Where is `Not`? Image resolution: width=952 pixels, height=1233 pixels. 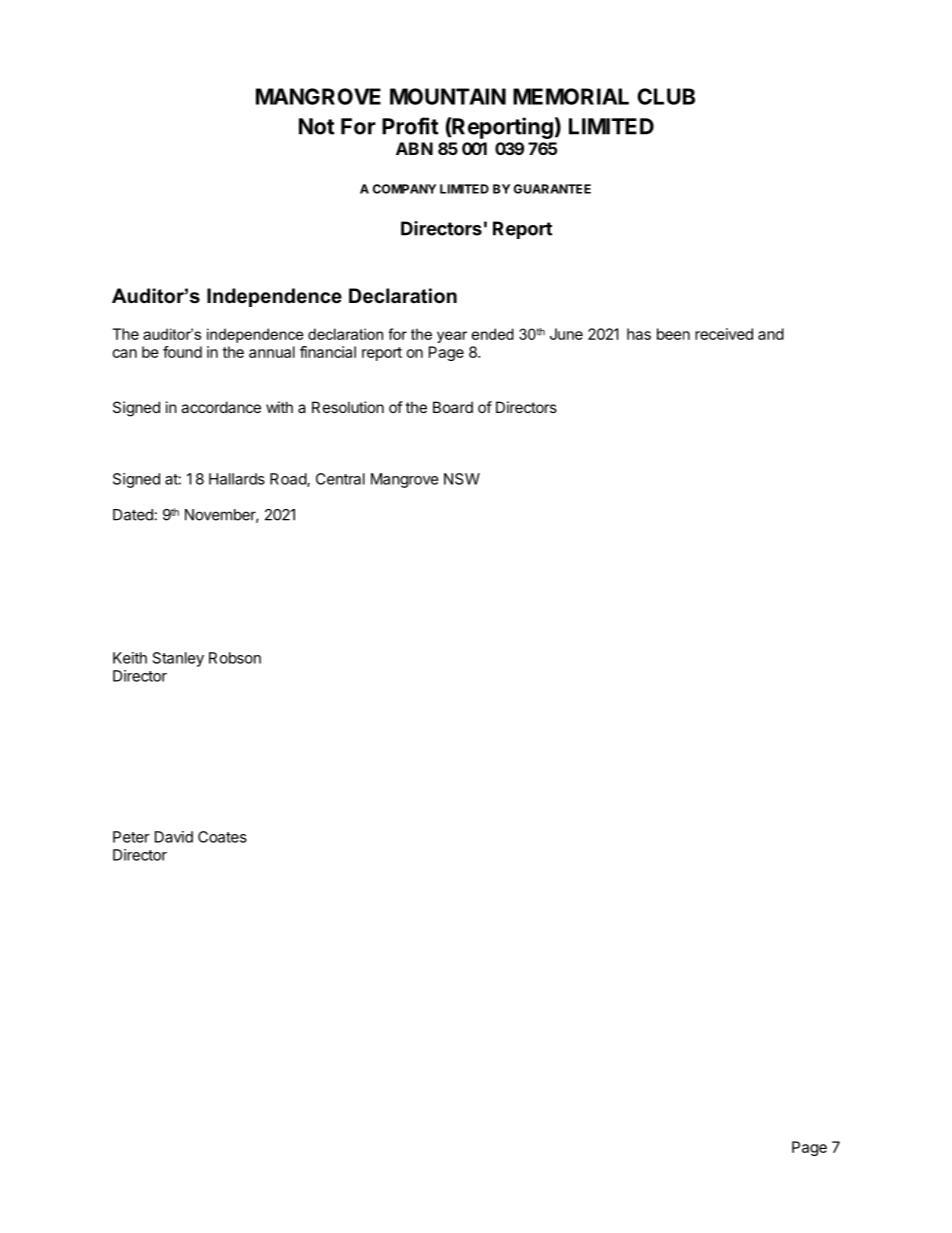
Not is located at coordinates (317, 126).
